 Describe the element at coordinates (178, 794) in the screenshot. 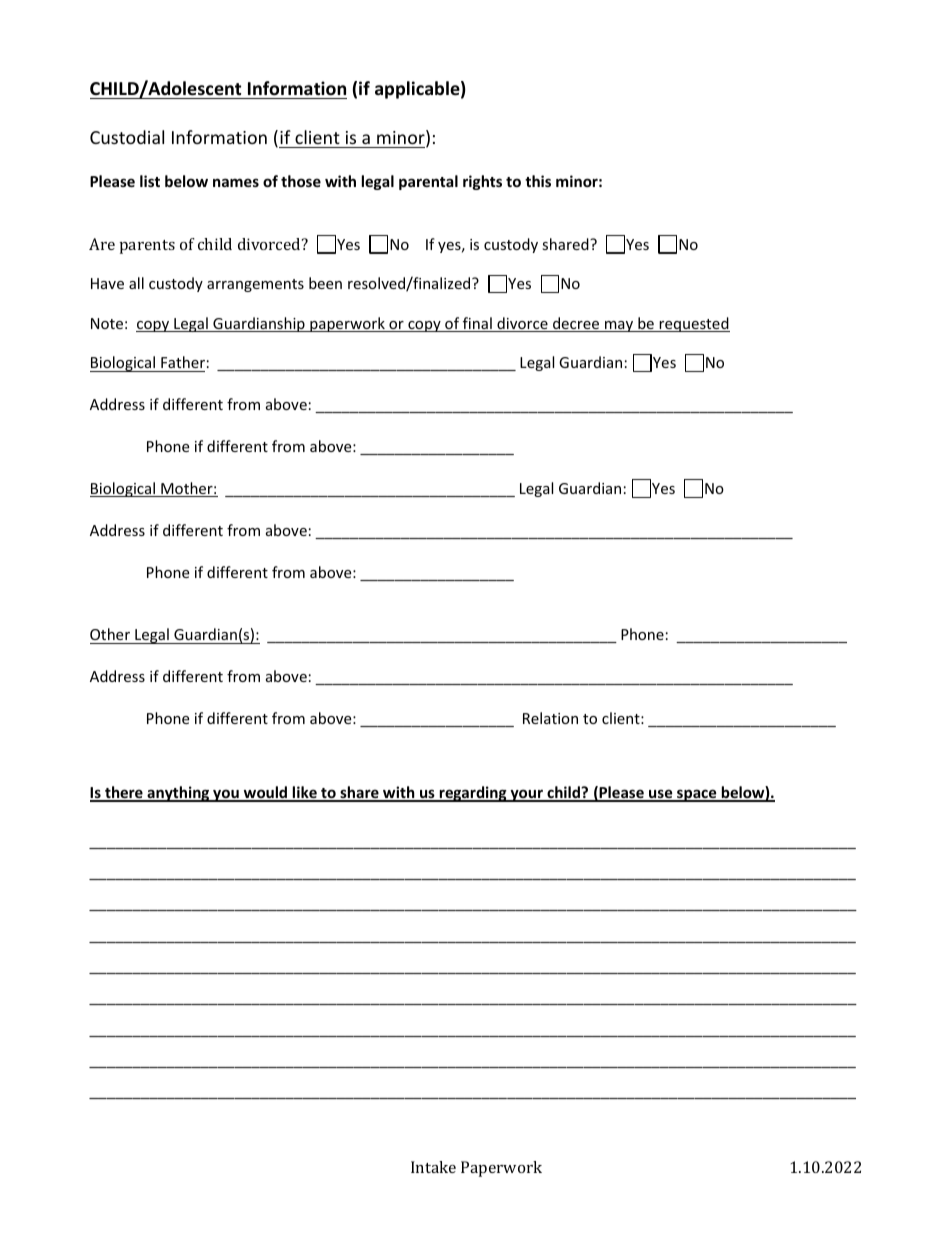

I see `anything` at that location.
